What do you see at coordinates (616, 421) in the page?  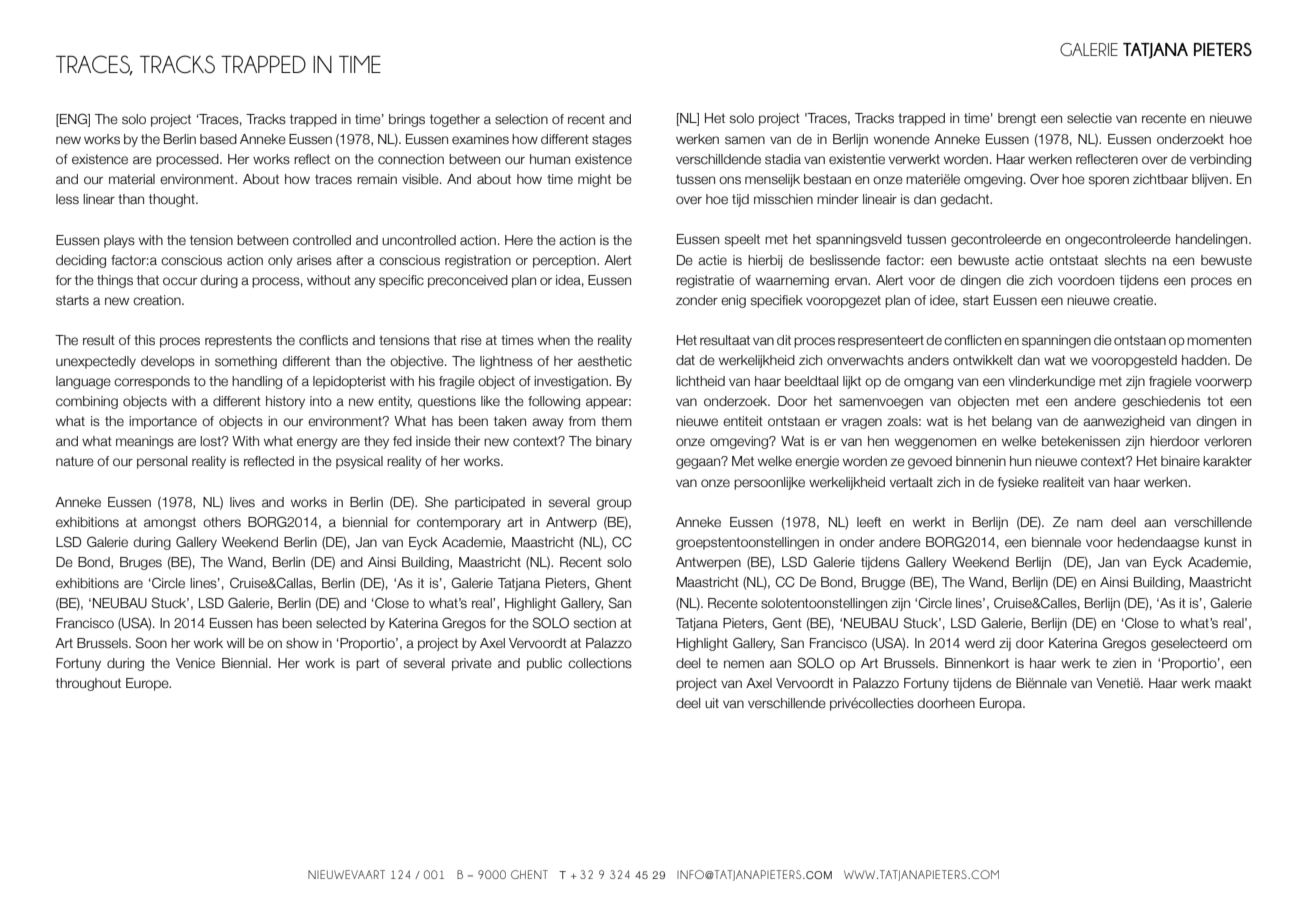 I see `them` at bounding box center [616, 421].
